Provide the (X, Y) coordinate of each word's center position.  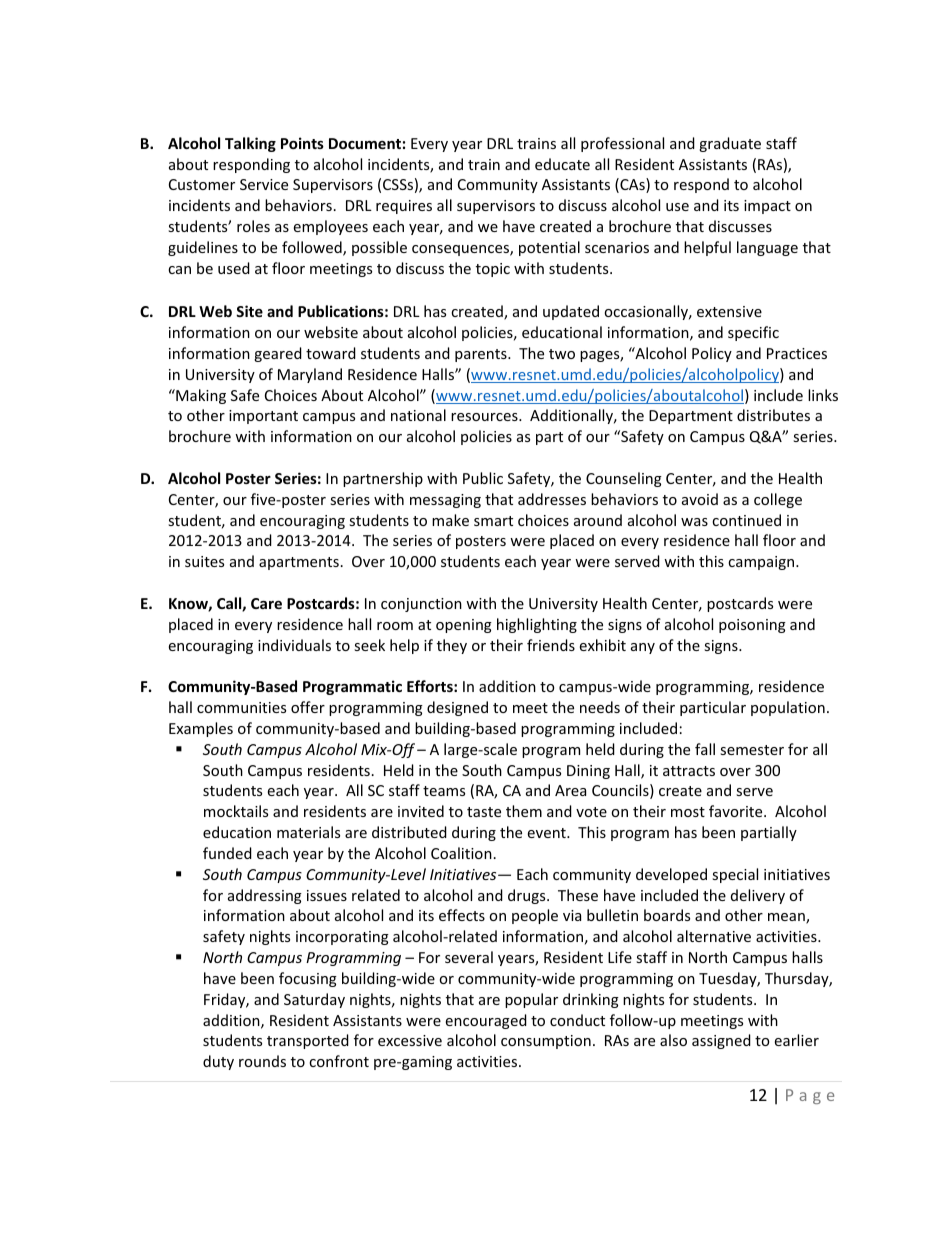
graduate (730, 144)
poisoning (752, 626)
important (263, 417)
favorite (737, 811)
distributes (773, 415)
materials (308, 832)
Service (264, 184)
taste (484, 812)
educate (562, 164)
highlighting (537, 625)
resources (485, 417)
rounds (262, 1061)
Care (266, 603)
